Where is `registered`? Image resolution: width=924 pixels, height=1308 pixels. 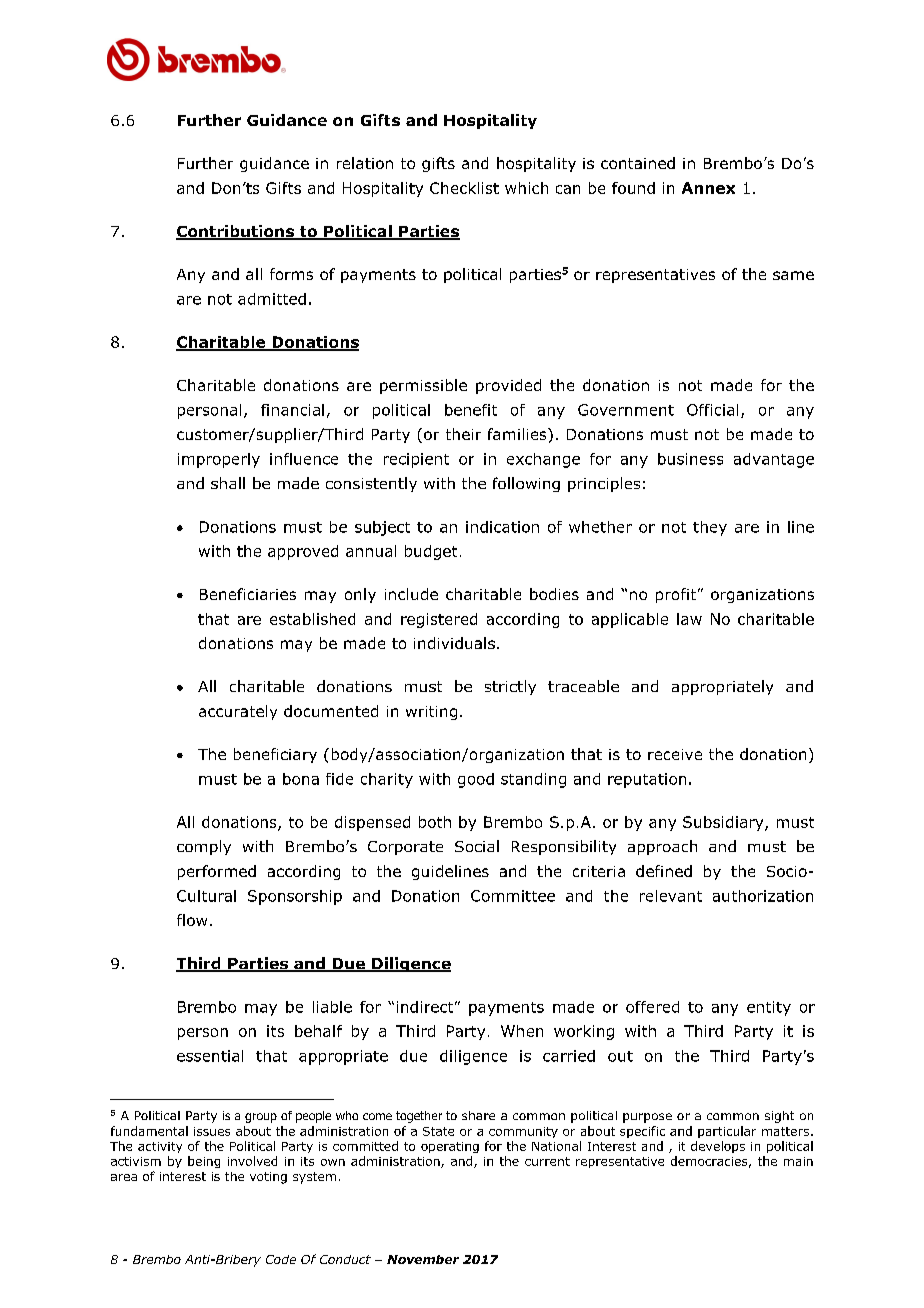
registered is located at coordinates (439, 620).
